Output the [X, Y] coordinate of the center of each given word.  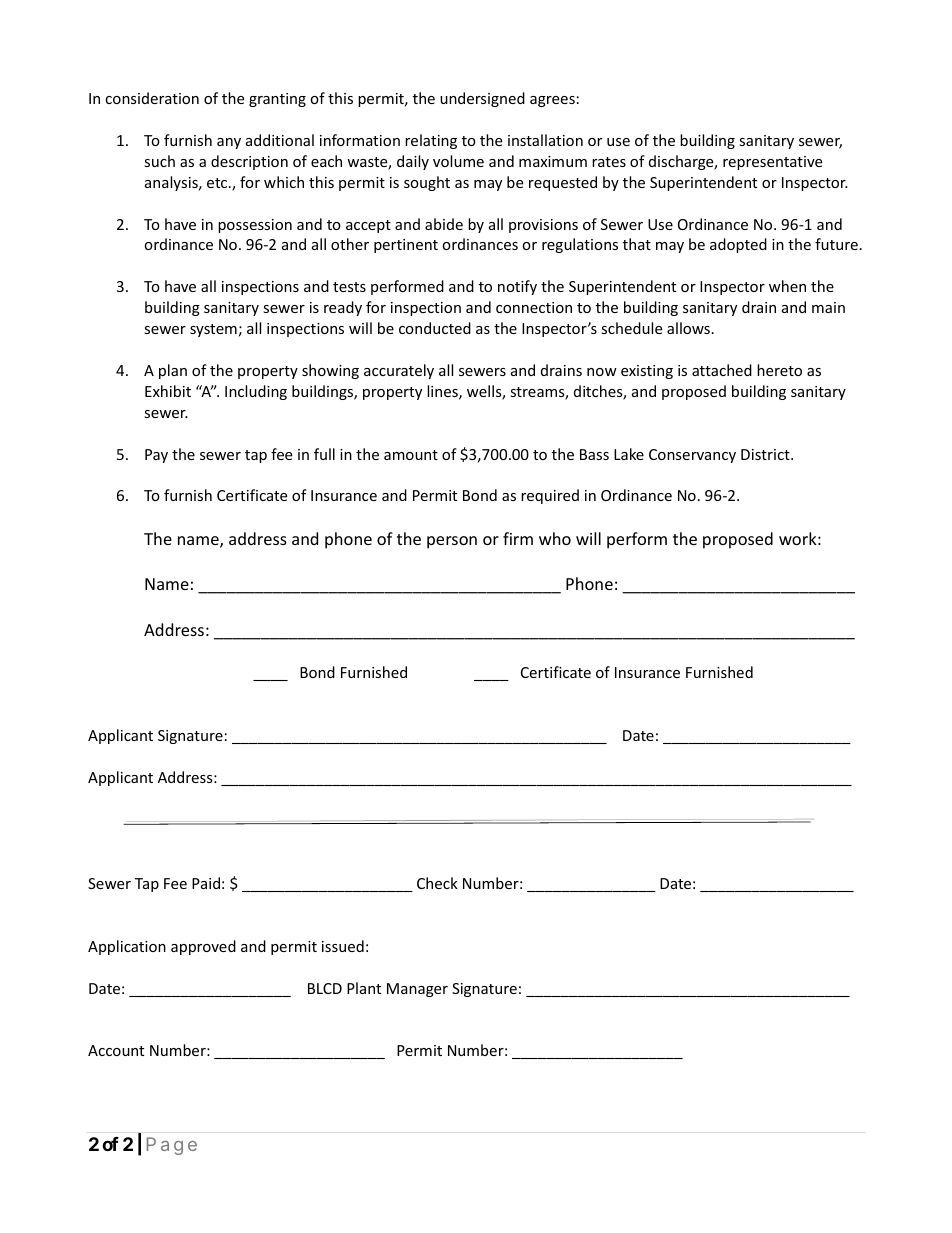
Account [116, 1050]
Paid [206, 883]
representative [772, 163]
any [229, 143]
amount [411, 455]
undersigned [482, 99]
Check [437, 883]
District [766, 454]
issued [343, 946]
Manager [417, 990]
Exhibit [168, 391]
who [555, 538]
